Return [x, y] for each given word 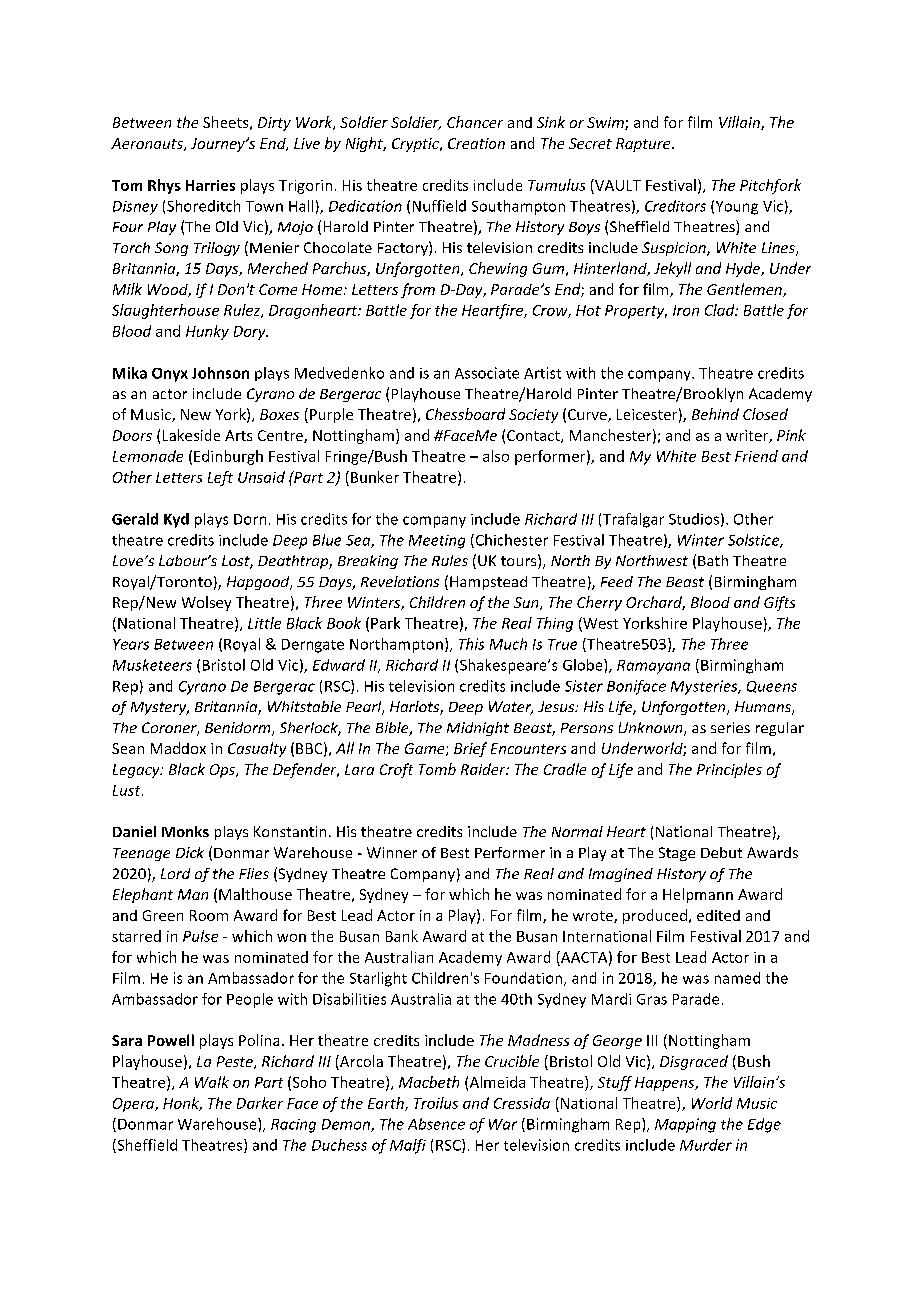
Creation [476, 143]
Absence [436, 1124]
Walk [212, 1082]
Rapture [644, 145]
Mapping [685, 1125]
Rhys [164, 186]
